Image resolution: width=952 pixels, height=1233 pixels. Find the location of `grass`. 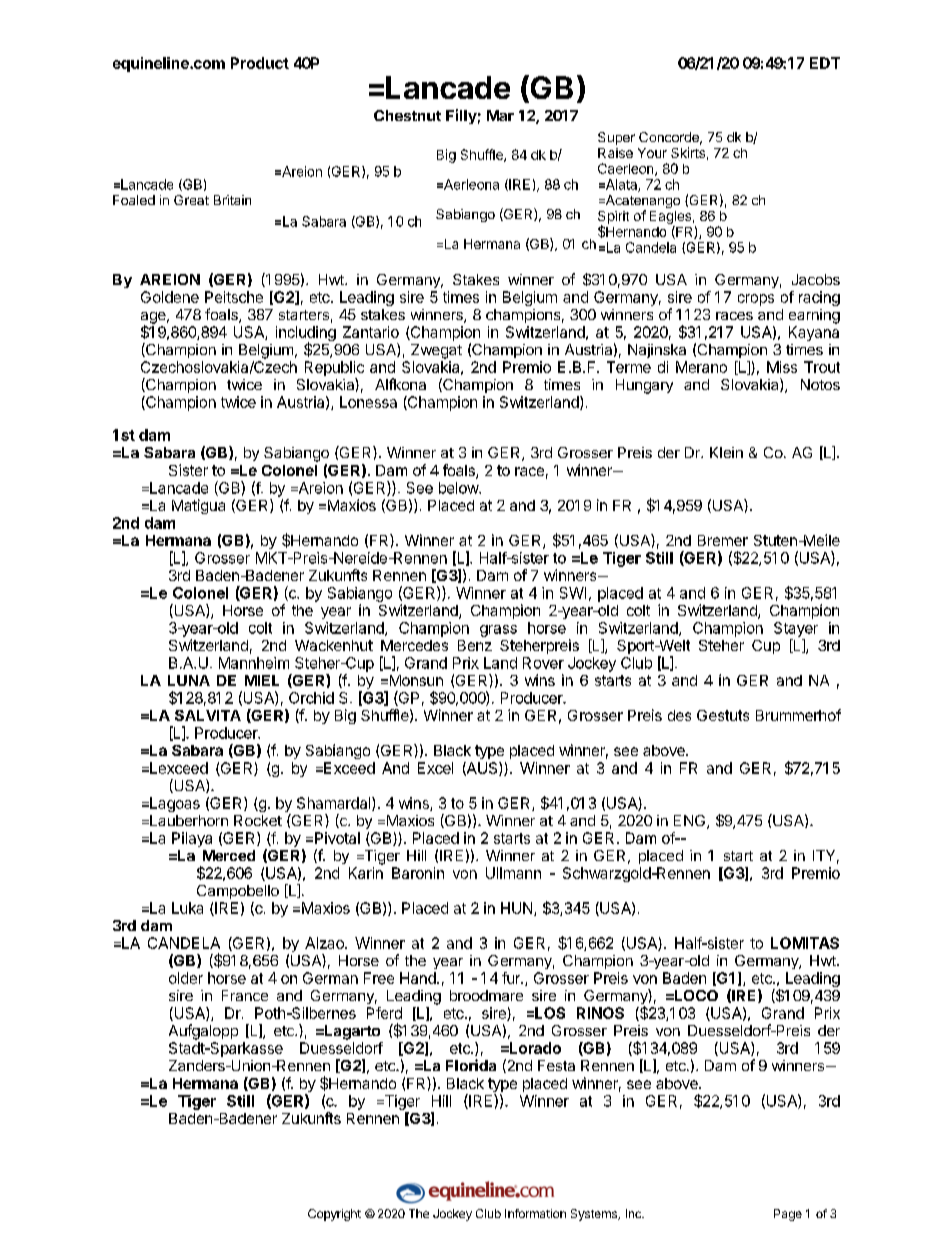

grass is located at coordinates (498, 631).
